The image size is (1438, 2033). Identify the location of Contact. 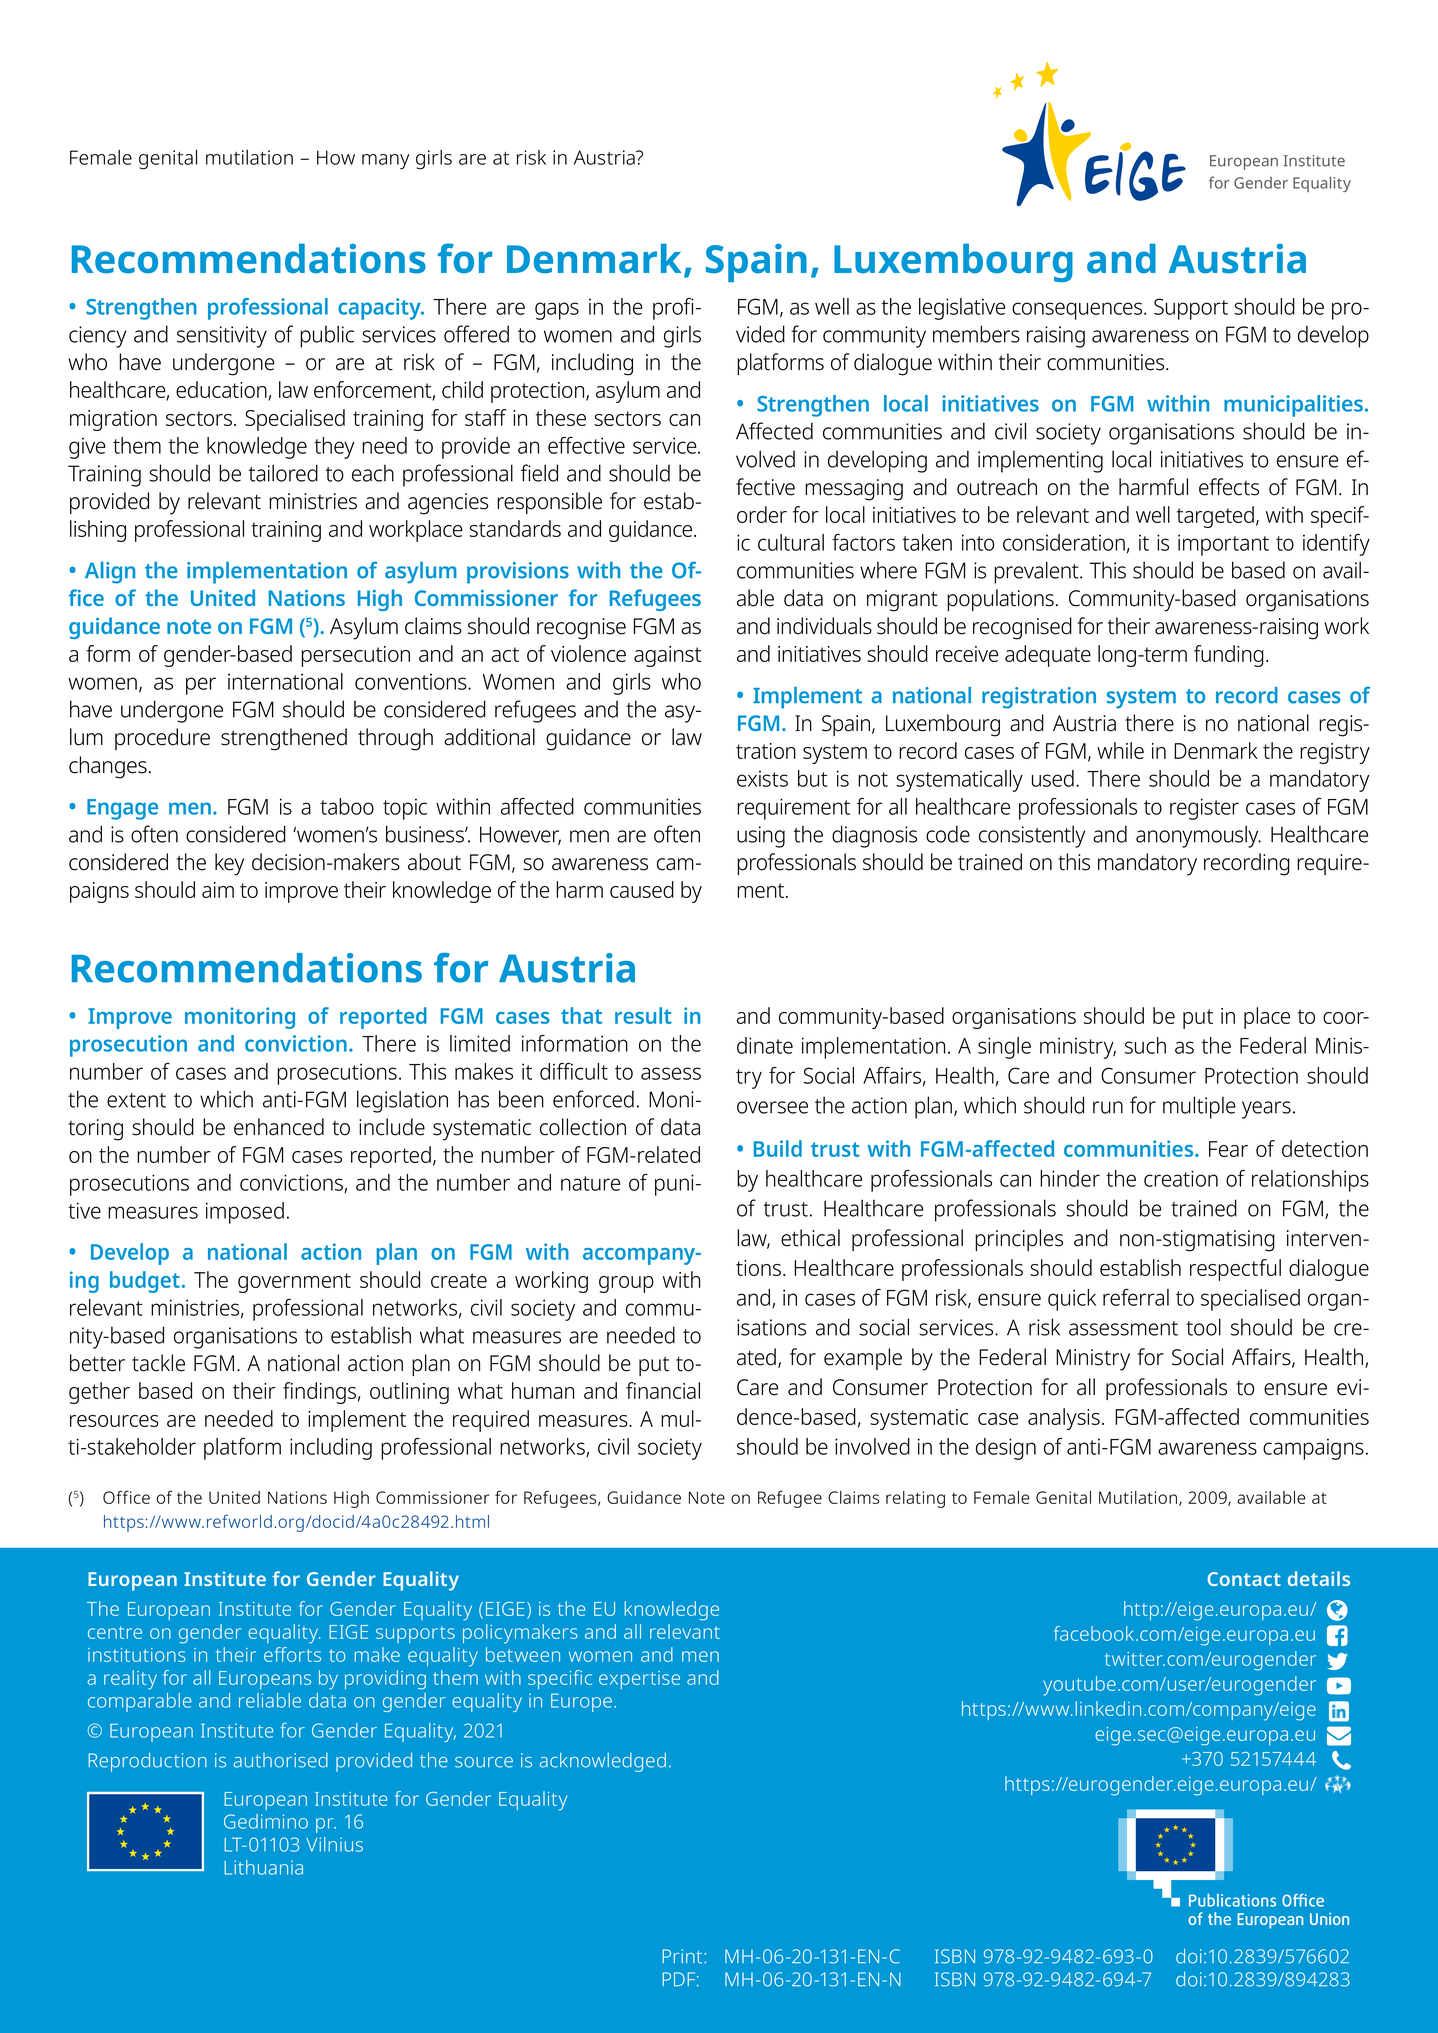
(1244, 1579).
